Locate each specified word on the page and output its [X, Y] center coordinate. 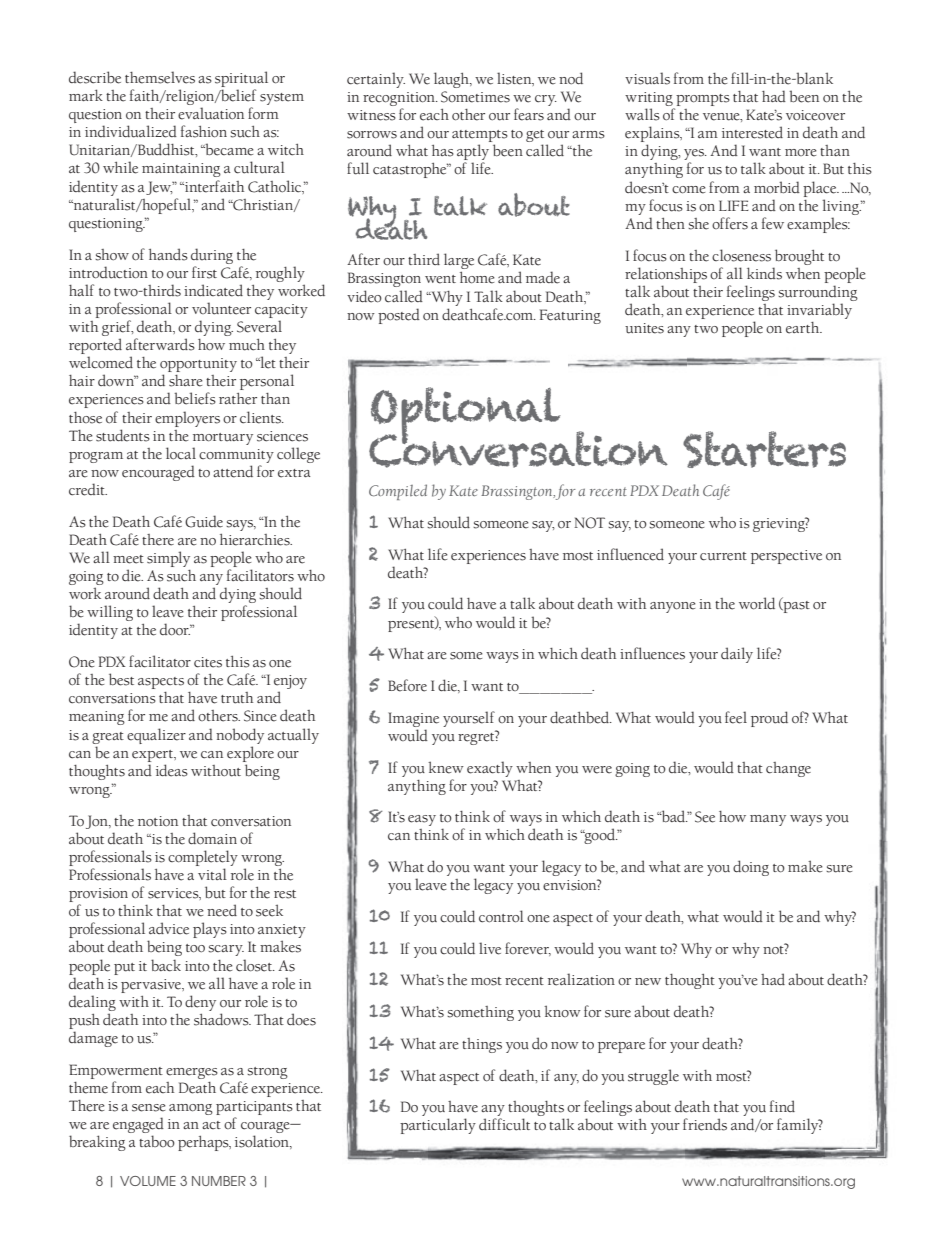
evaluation [211, 113]
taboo [157, 1141]
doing [751, 868]
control [501, 916]
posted [399, 316]
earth [804, 328]
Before [407, 685]
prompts [702, 101]
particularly [438, 1126]
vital [212, 874]
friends [705, 1124]
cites [208, 662]
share [186, 381]
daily [737, 655]
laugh [453, 80]
